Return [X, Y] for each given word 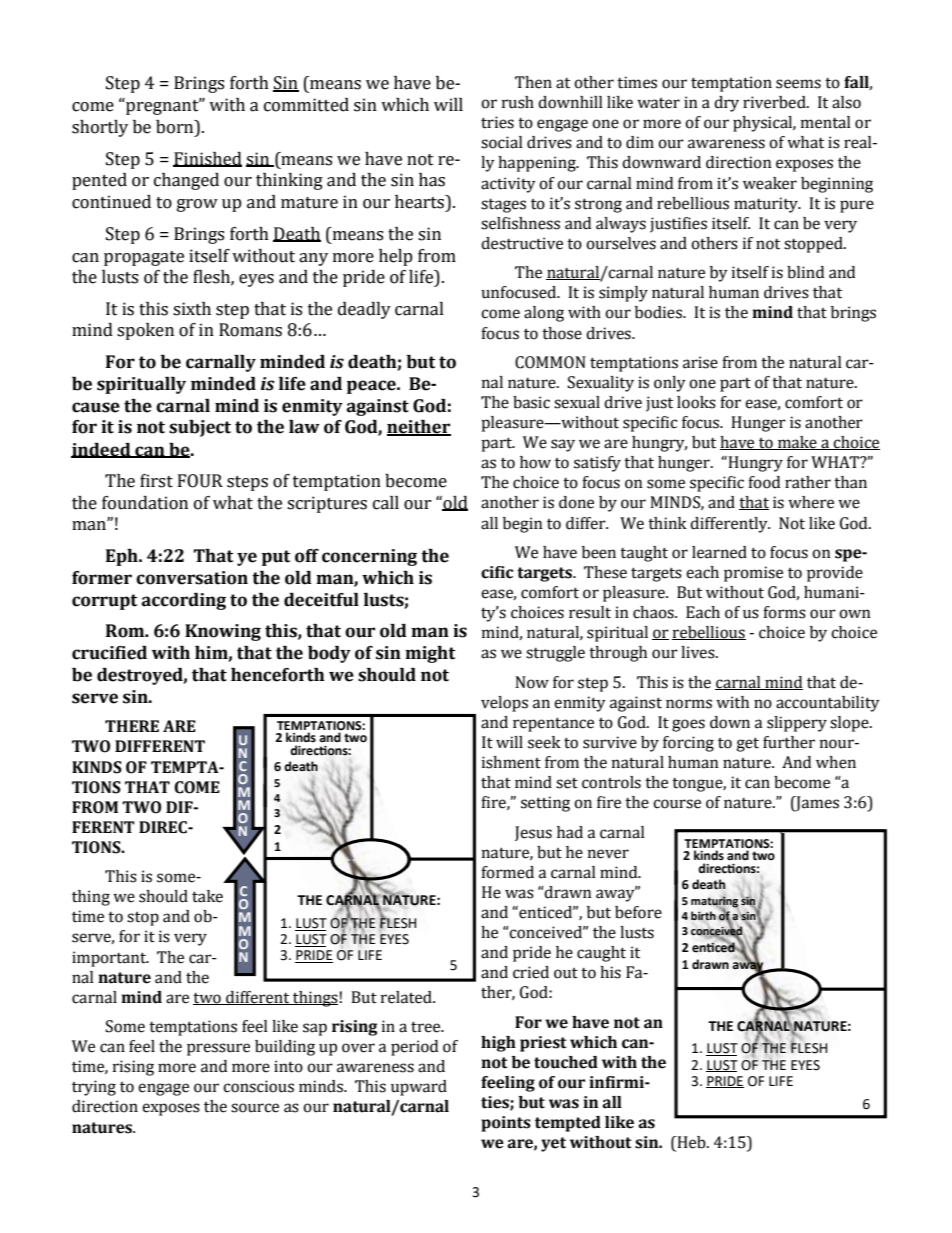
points [506, 1124]
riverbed [775, 102]
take [207, 896]
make [797, 443]
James [816, 804]
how [535, 462]
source [255, 1108]
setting [545, 804]
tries [497, 122]
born [176, 127]
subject [200, 428]
